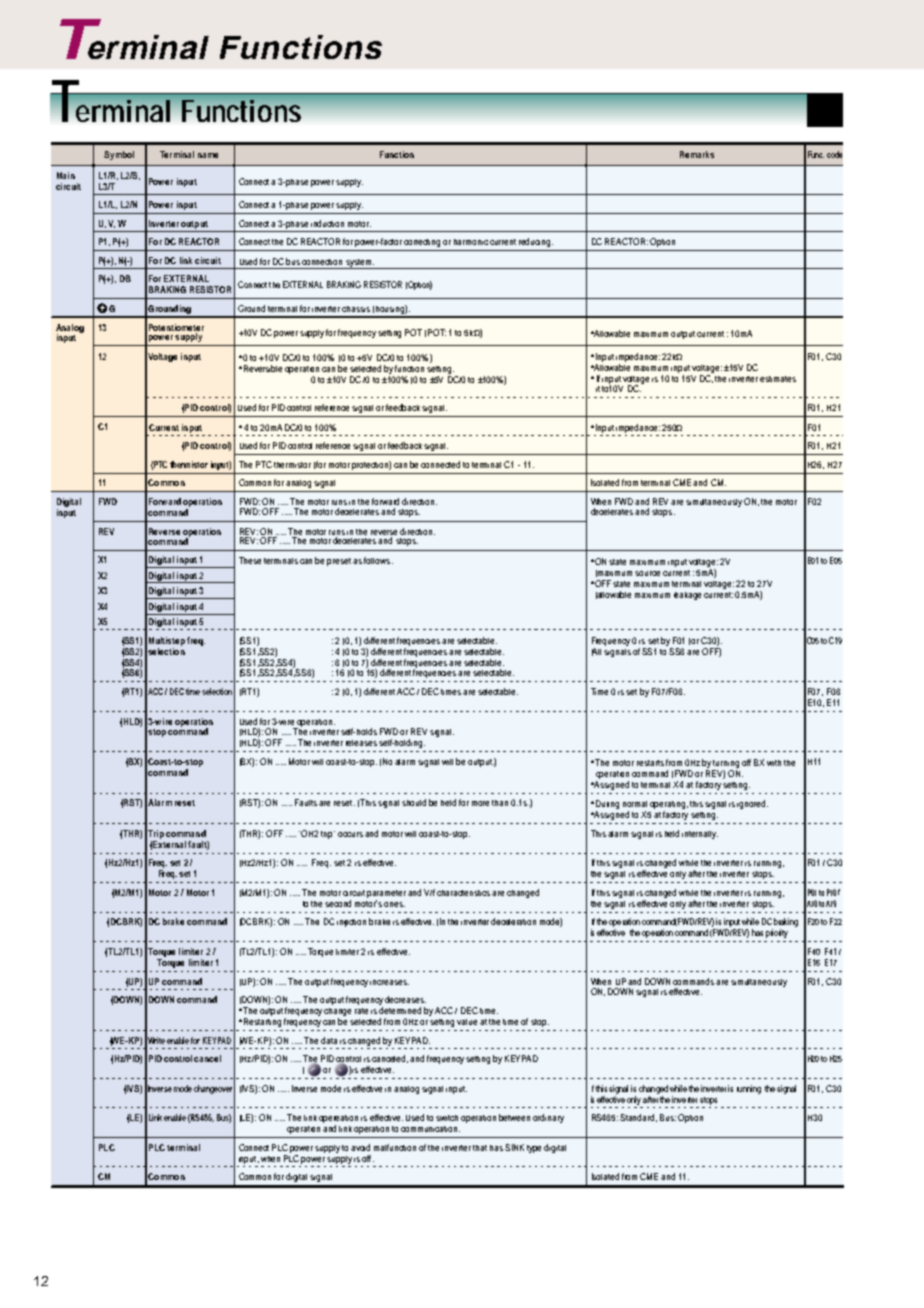  What do you see at coordinates (480, 803) in the screenshot?
I see `more` at bounding box center [480, 803].
